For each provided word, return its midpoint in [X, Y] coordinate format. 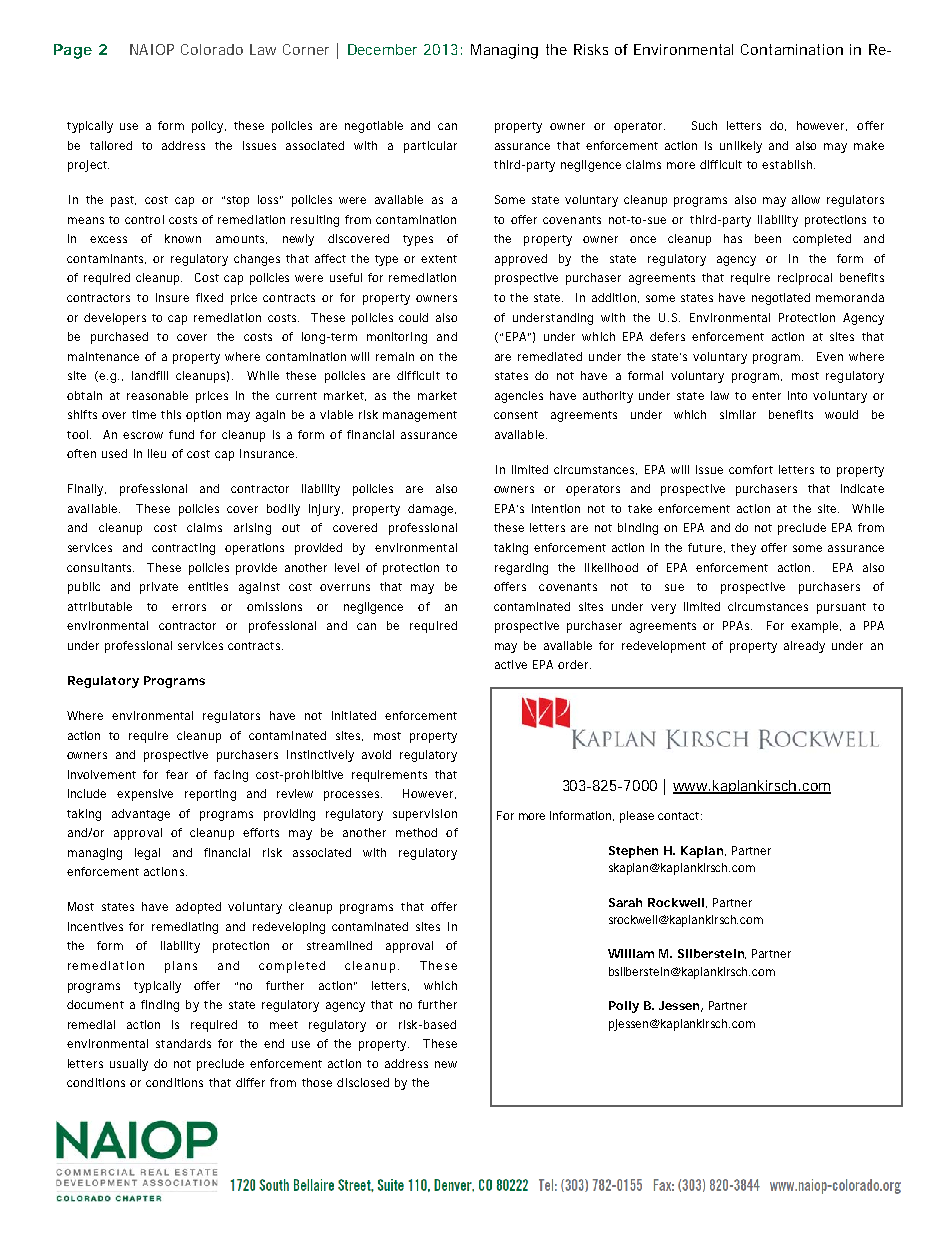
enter [766, 396]
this [171, 414]
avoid [376, 754]
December [382, 49]
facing [231, 776]
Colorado [212, 49]
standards [183, 1043]
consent [516, 415]
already [804, 647]
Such [704, 125]
